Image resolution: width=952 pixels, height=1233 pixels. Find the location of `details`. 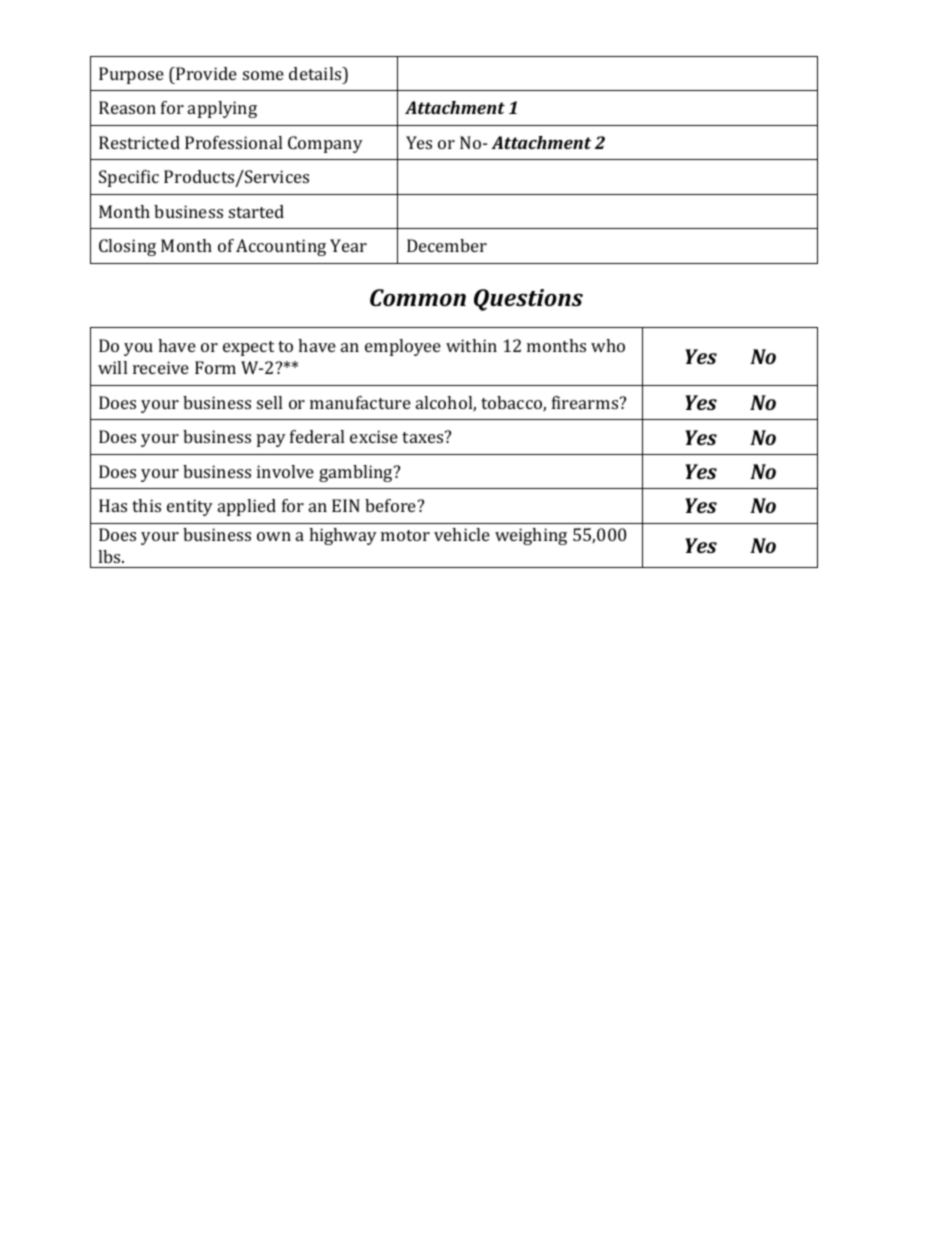

details is located at coordinates (316, 73).
